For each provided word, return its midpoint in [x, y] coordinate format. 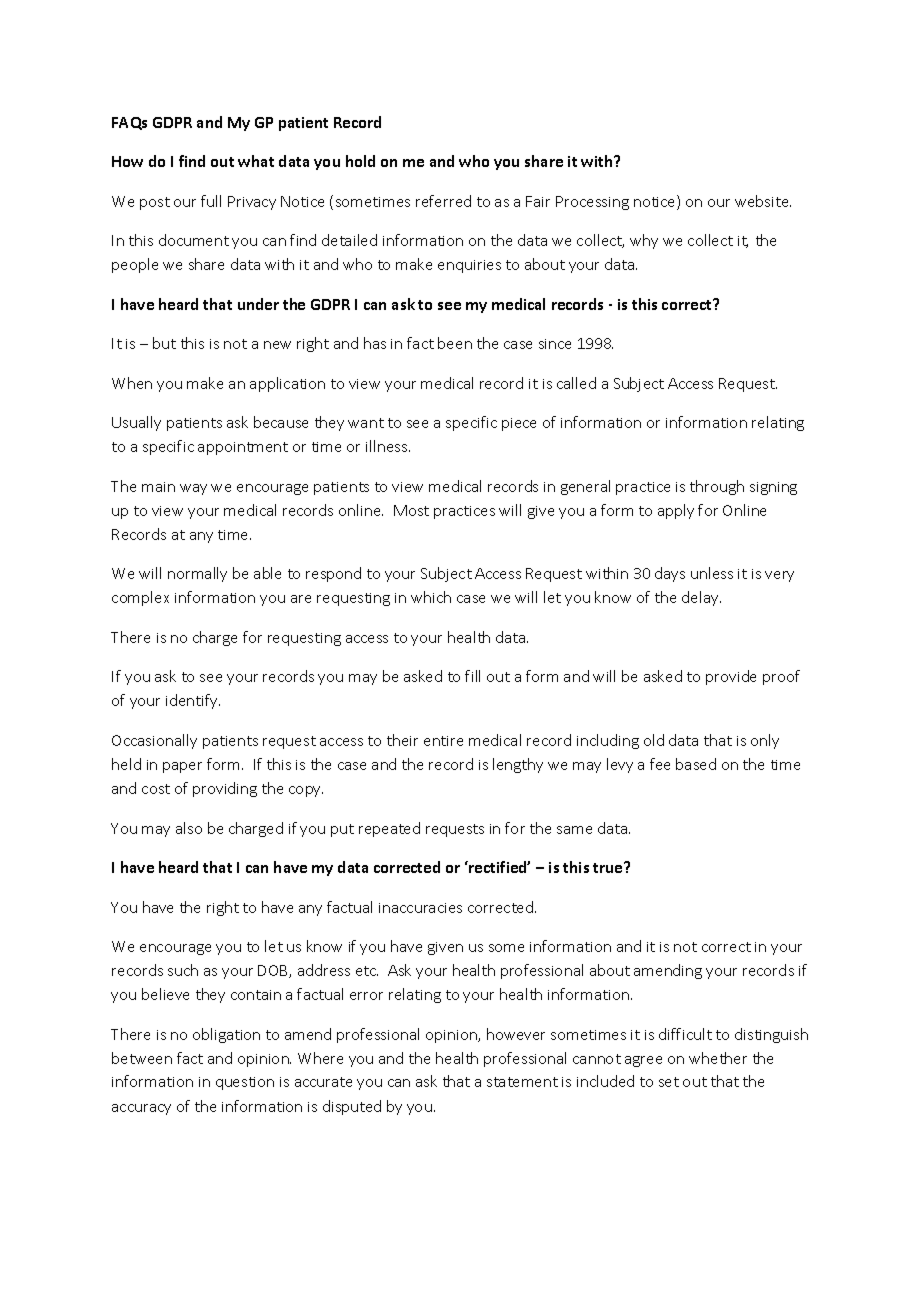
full [211, 201]
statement [522, 1082]
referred [443, 201]
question [245, 1083]
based [696, 764]
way [193, 489]
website [763, 201]
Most [411, 510]
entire [443, 741]
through [717, 487]
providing [225, 789]
